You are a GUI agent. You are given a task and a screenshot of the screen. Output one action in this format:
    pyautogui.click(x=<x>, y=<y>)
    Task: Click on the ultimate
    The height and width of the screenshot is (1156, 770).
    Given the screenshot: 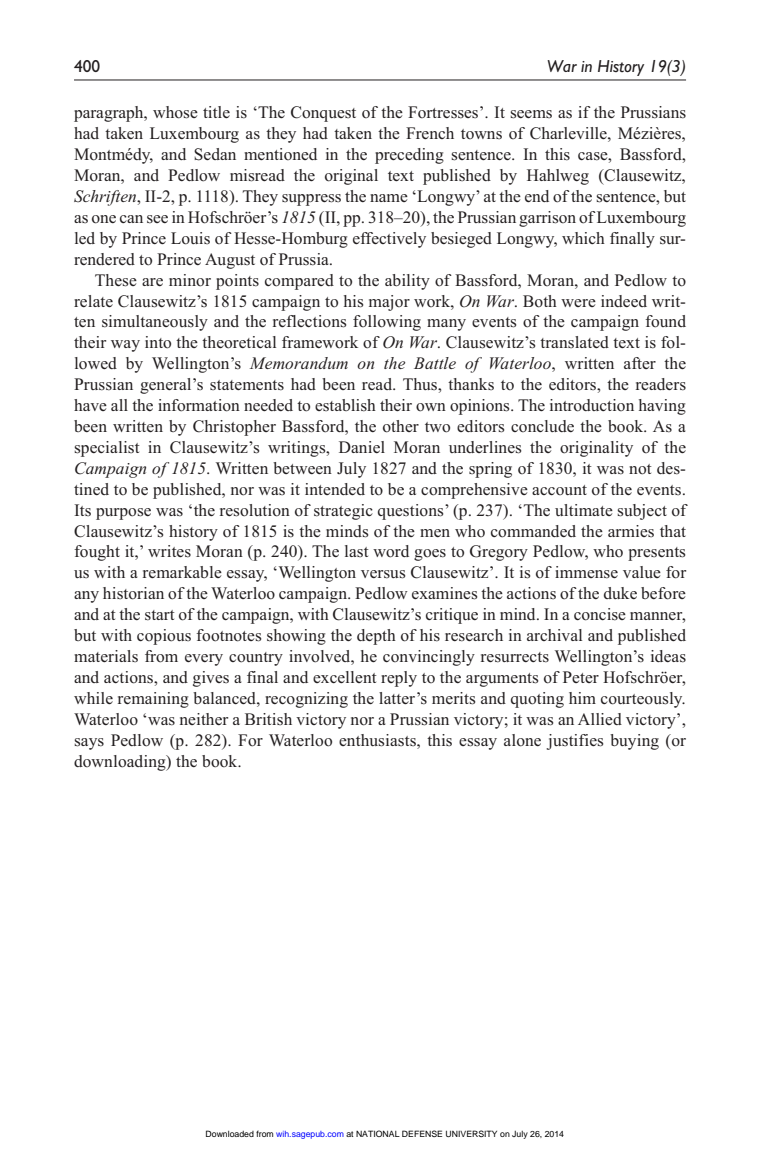 What is the action you would take?
    pyautogui.click(x=584, y=510)
